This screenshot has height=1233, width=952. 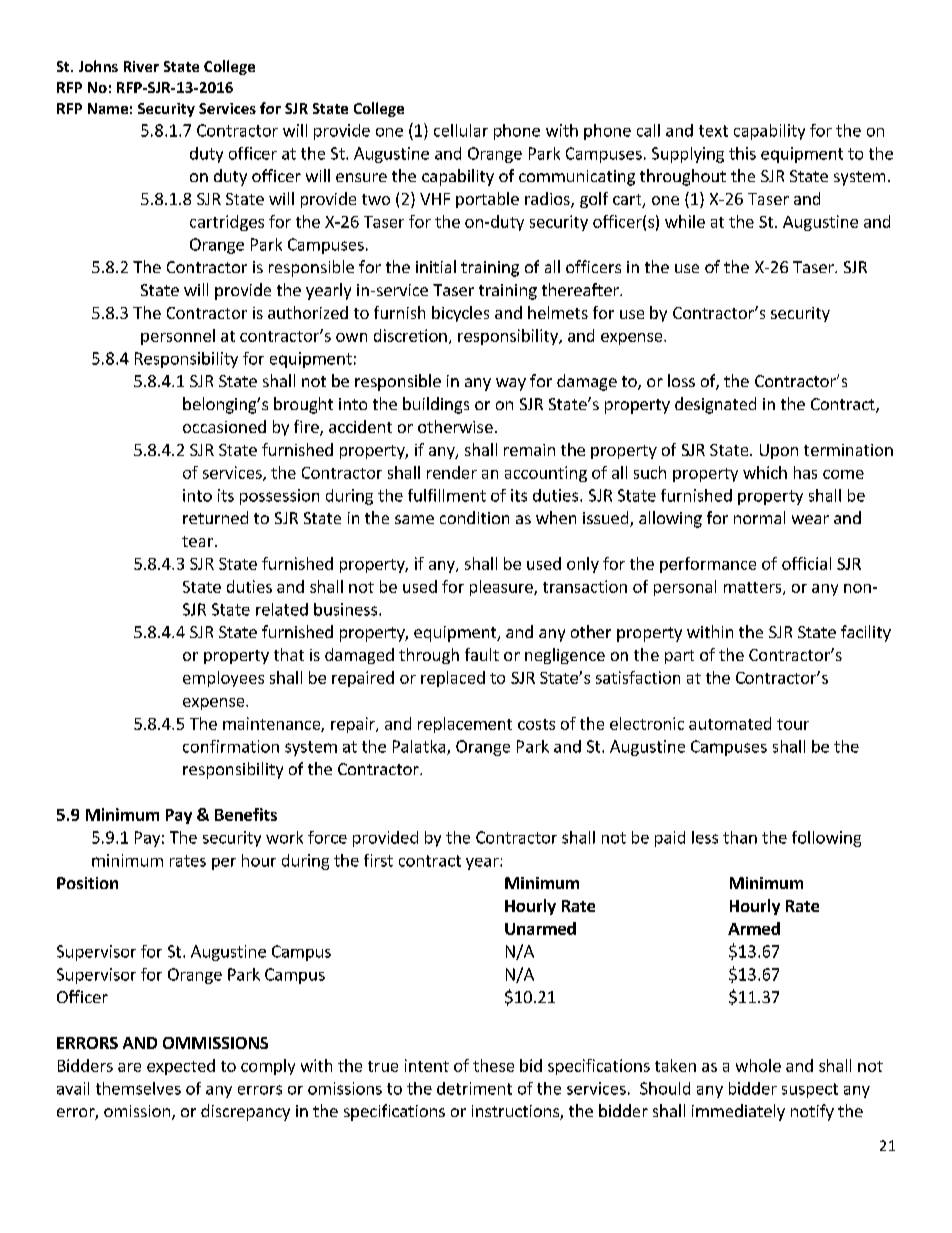 What do you see at coordinates (181, 1067) in the screenshot?
I see `expected` at bounding box center [181, 1067].
